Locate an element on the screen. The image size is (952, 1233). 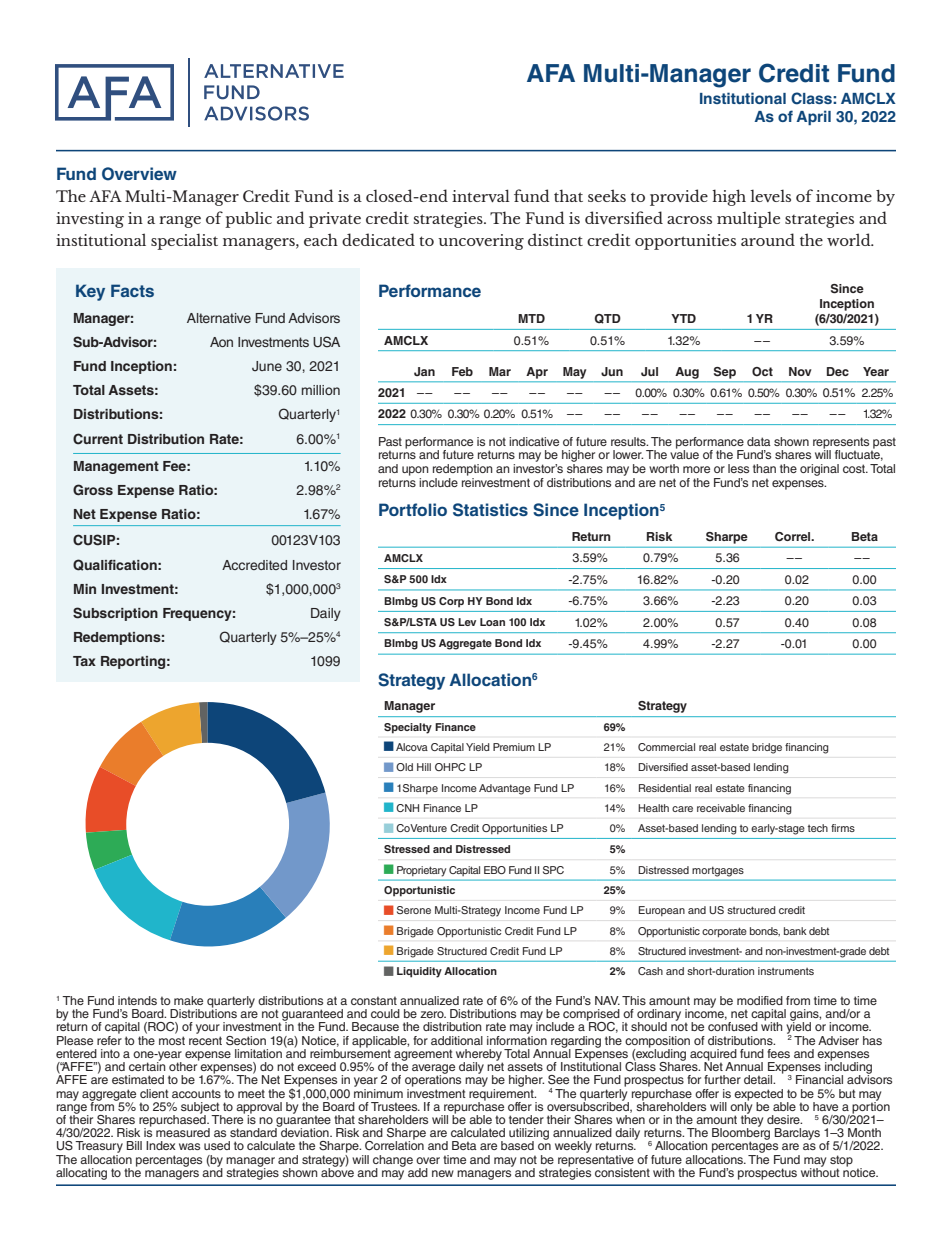
Loan is located at coordinates (492, 622).
